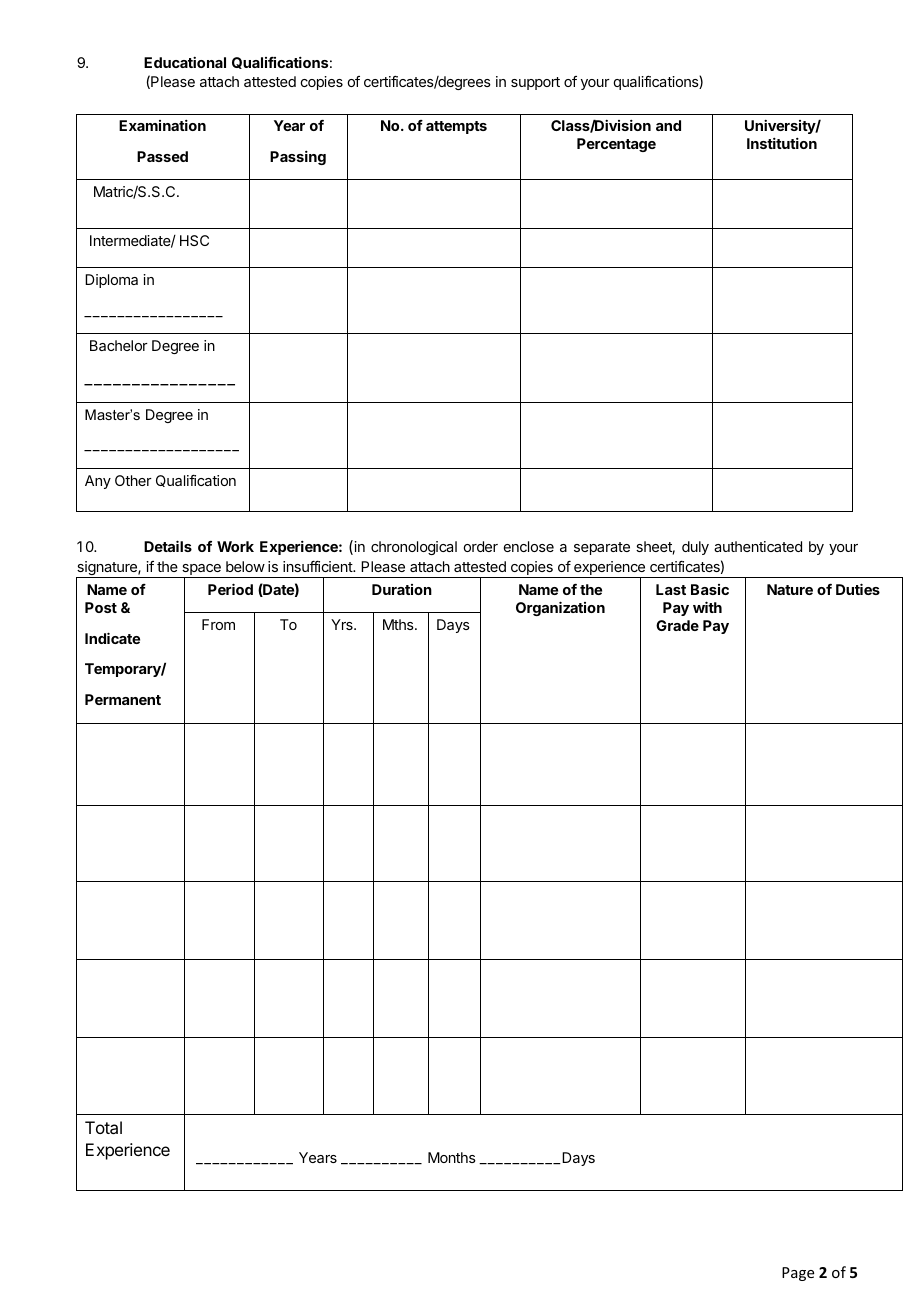 The width and height of the image is (924, 1308). Describe the element at coordinates (782, 143) in the image. I see `Institution` at that location.
